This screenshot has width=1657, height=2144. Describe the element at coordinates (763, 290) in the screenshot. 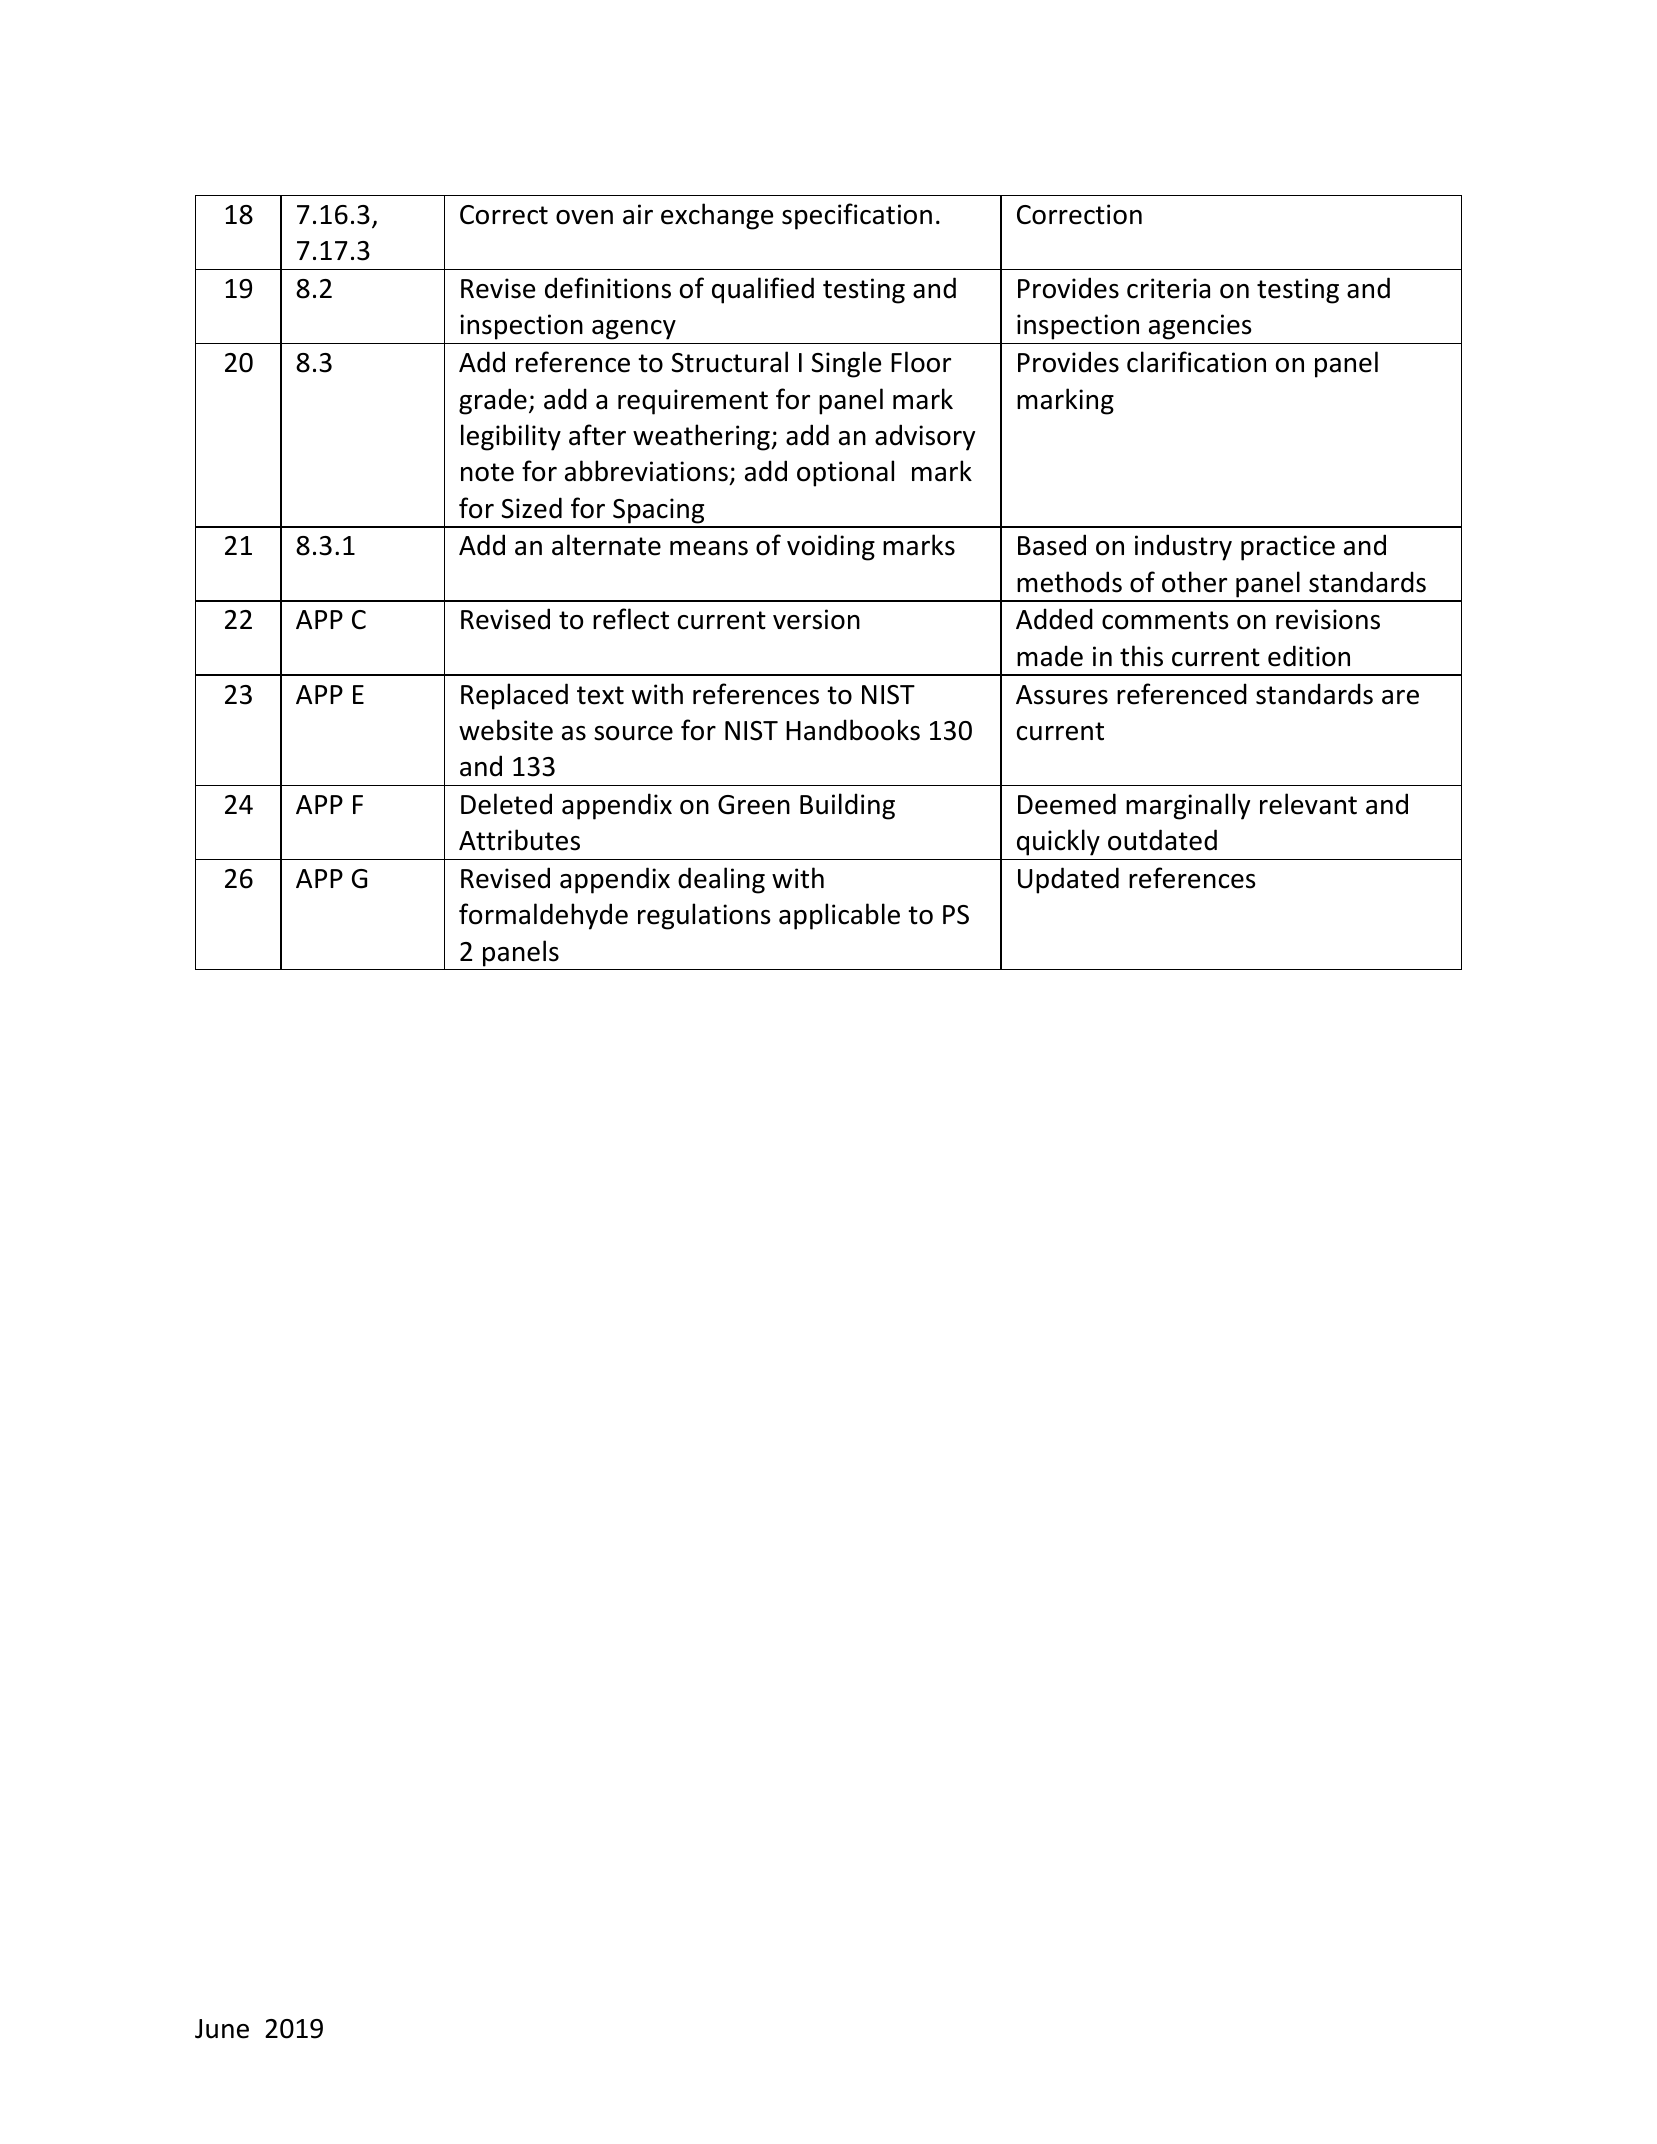

I see `qualified` at that location.
